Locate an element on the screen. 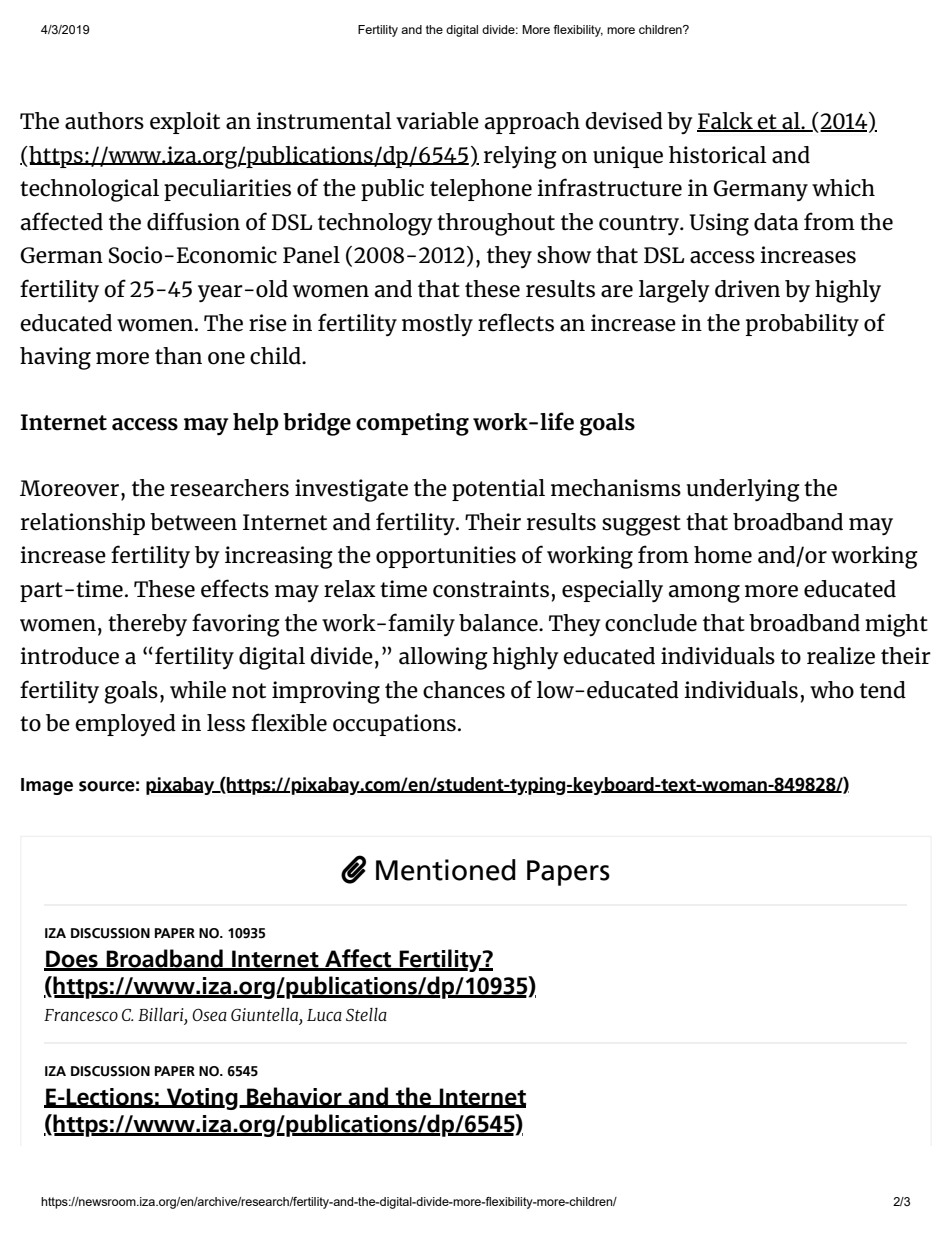  help is located at coordinates (256, 424).
